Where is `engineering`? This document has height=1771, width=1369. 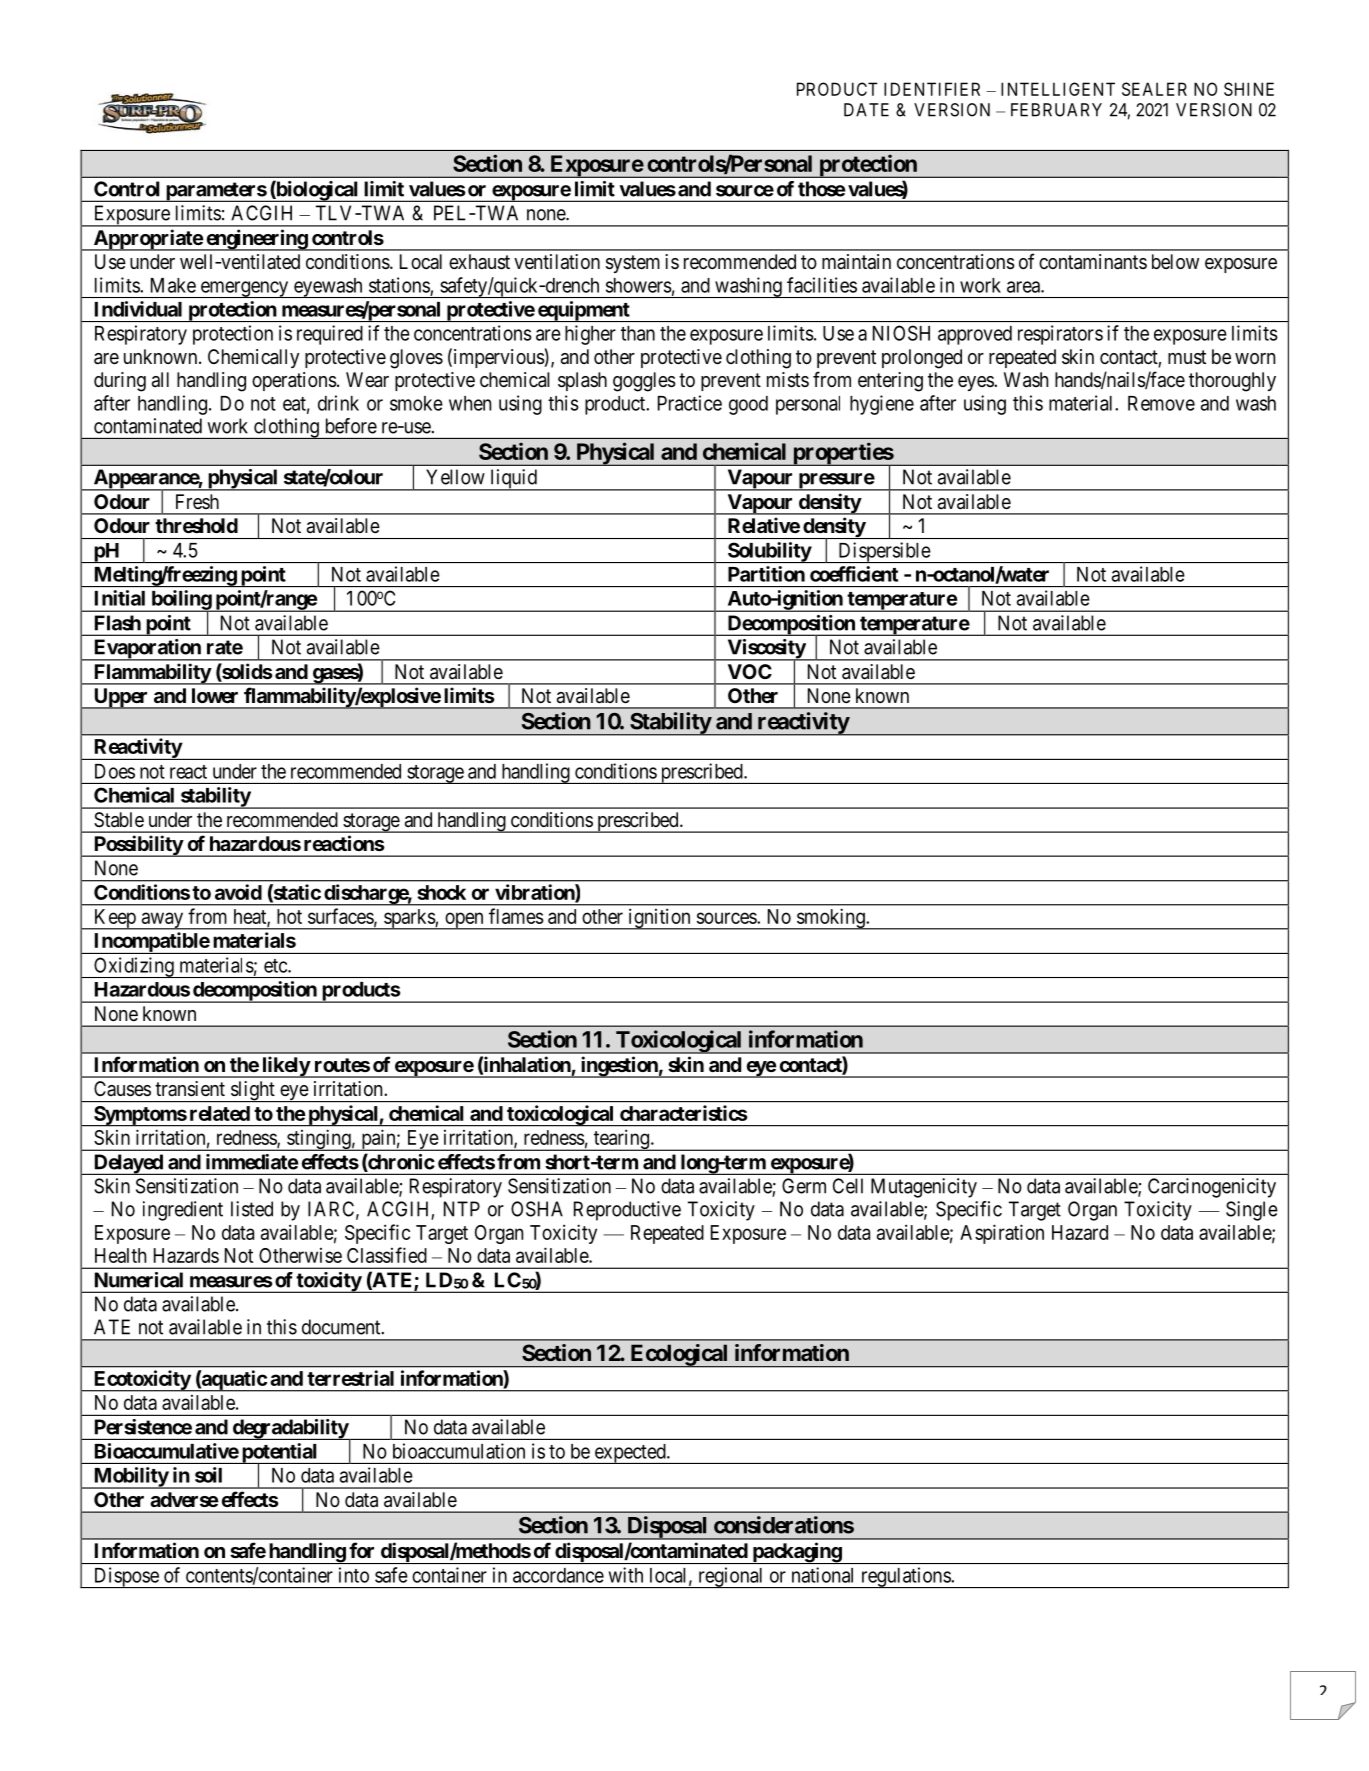
engineering is located at coordinates (256, 240).
